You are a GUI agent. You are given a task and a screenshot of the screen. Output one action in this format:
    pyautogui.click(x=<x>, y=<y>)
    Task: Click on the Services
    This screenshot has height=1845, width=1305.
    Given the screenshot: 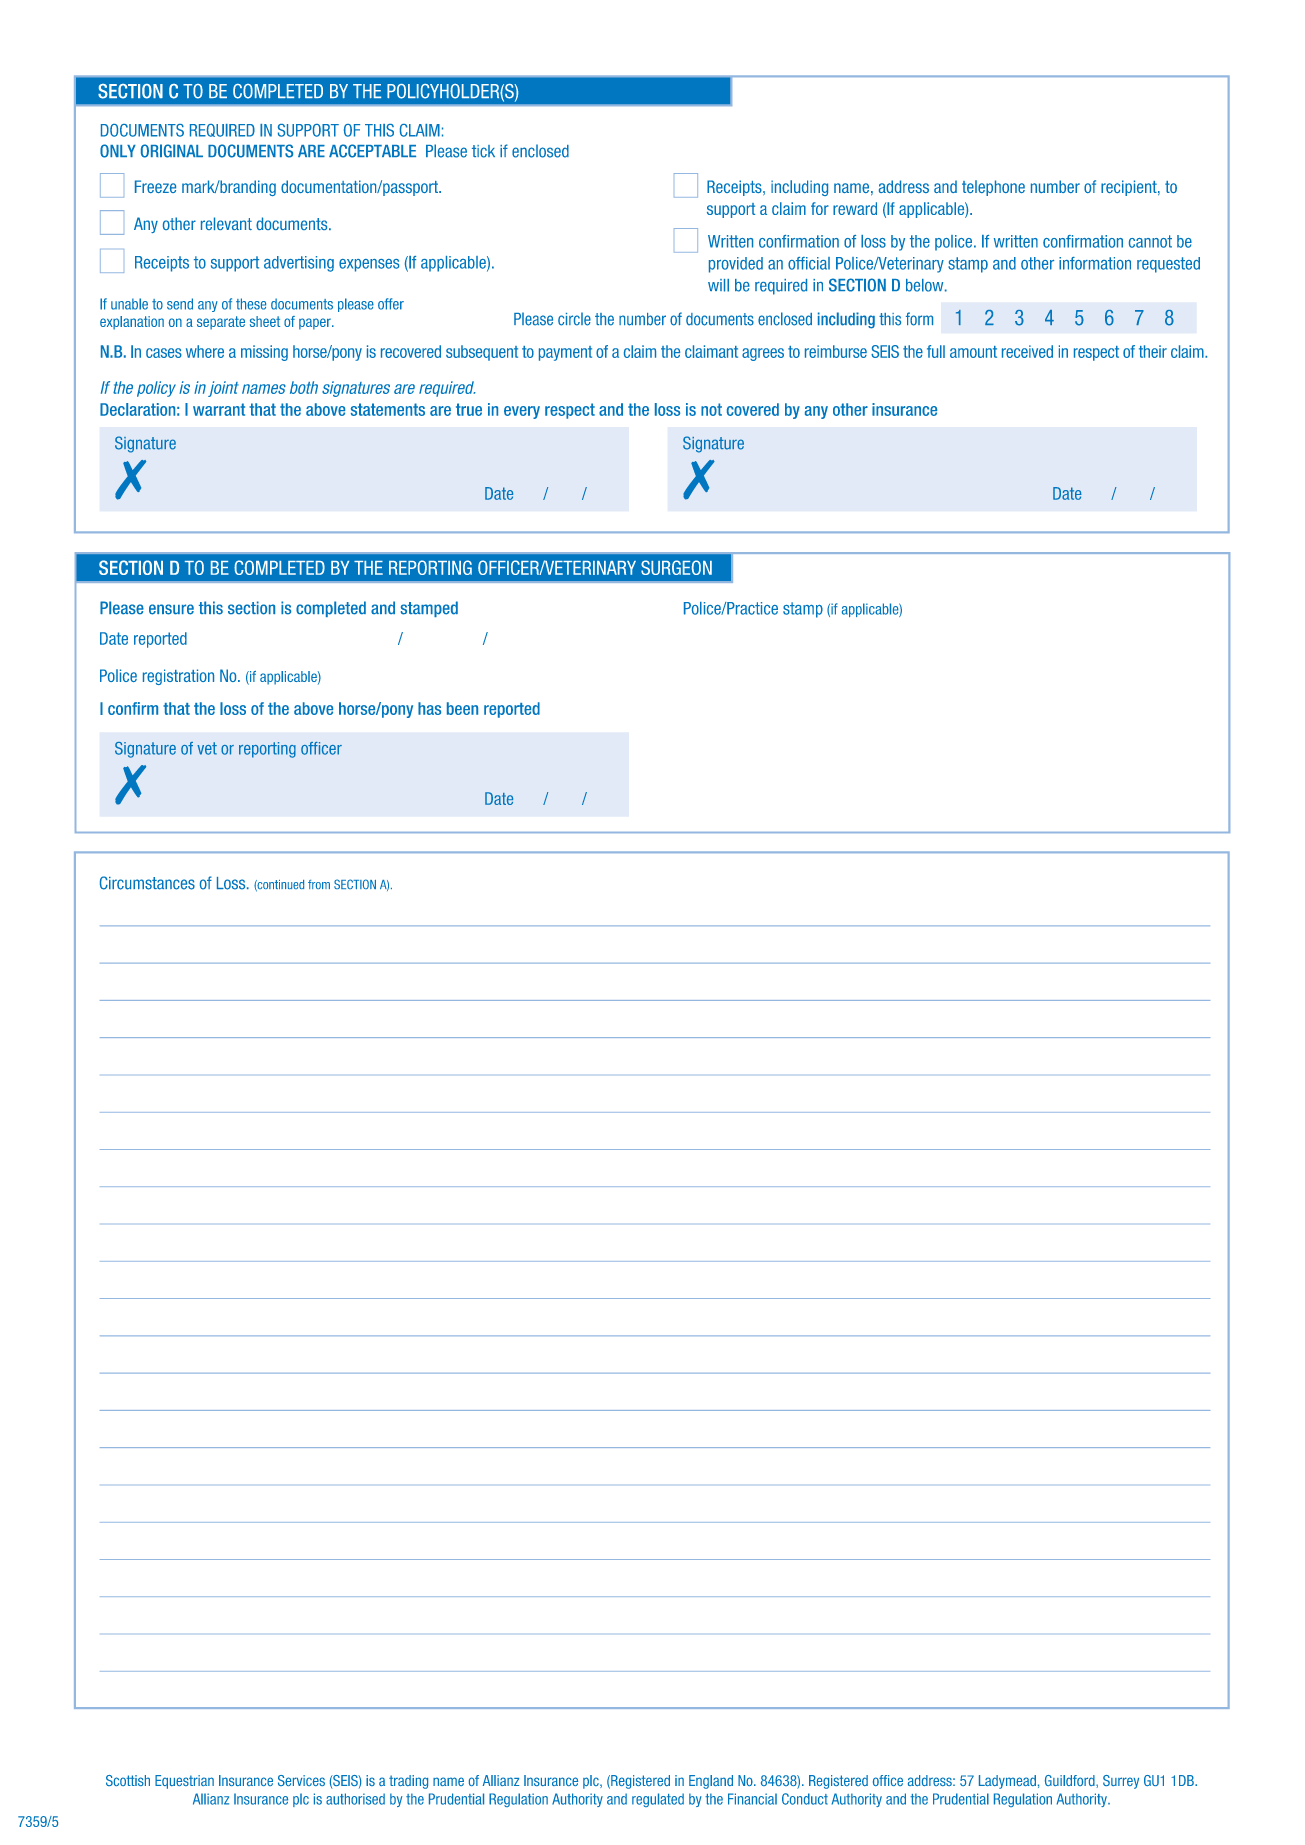 What is the action you would take?
    pyautogui.click(x=301, y=1780)
